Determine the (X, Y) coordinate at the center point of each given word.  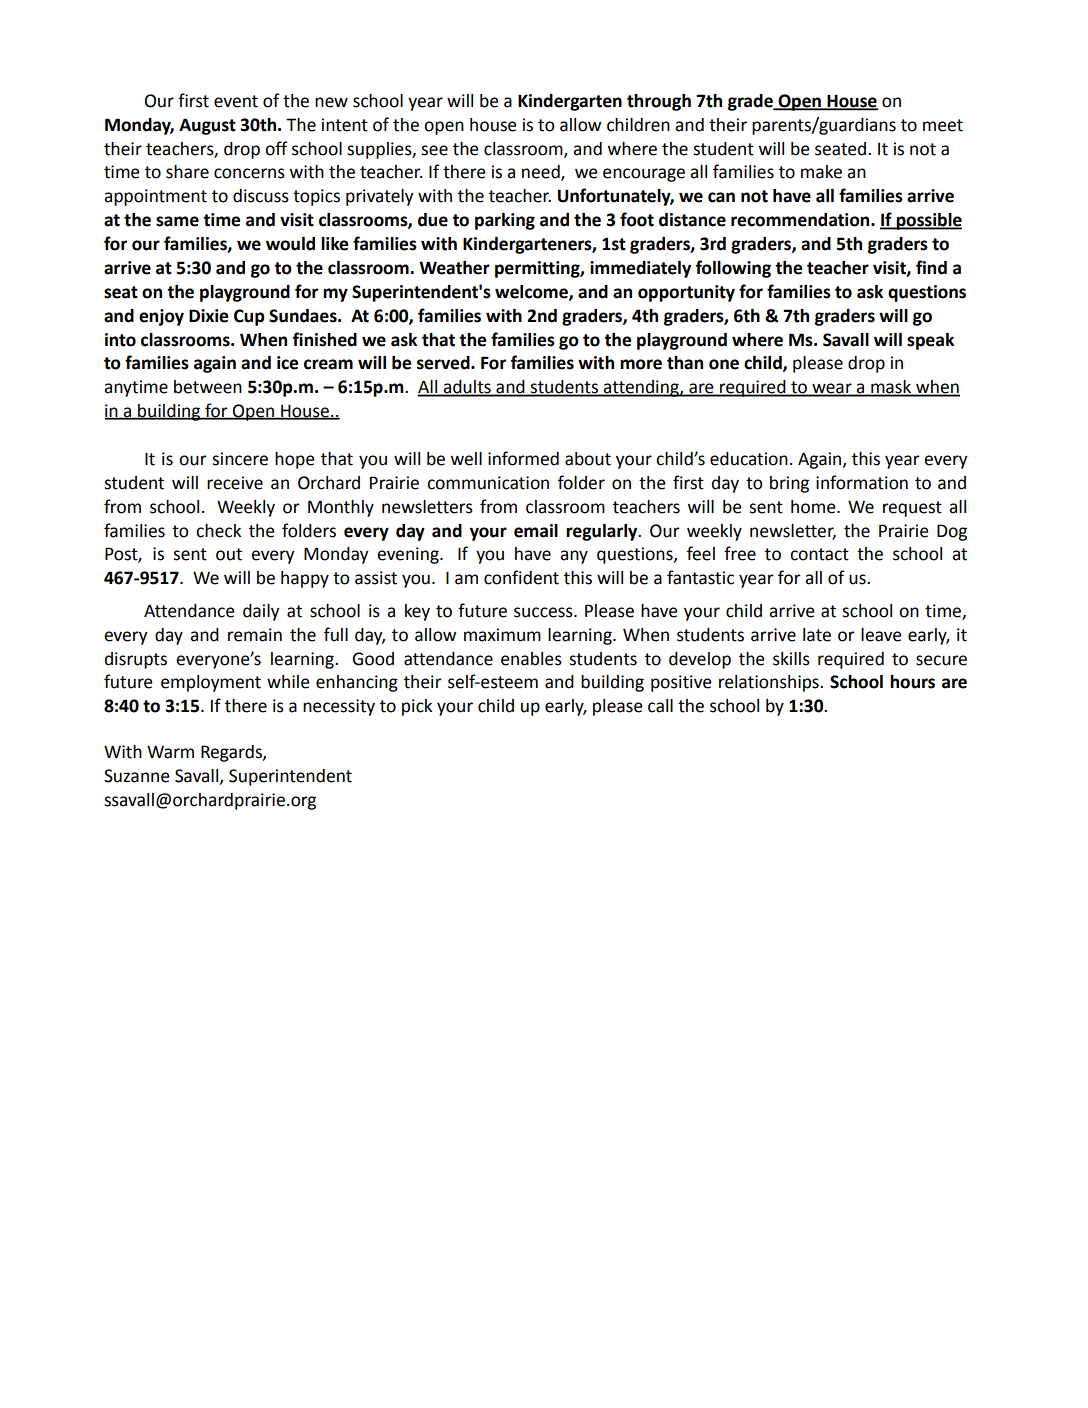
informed (523, 458)
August (207, 126)
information (862, 482)
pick (417, 707)
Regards (232, 753)
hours (912, 682)
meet (943, 125)
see (434, 150)
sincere (240, 459)
